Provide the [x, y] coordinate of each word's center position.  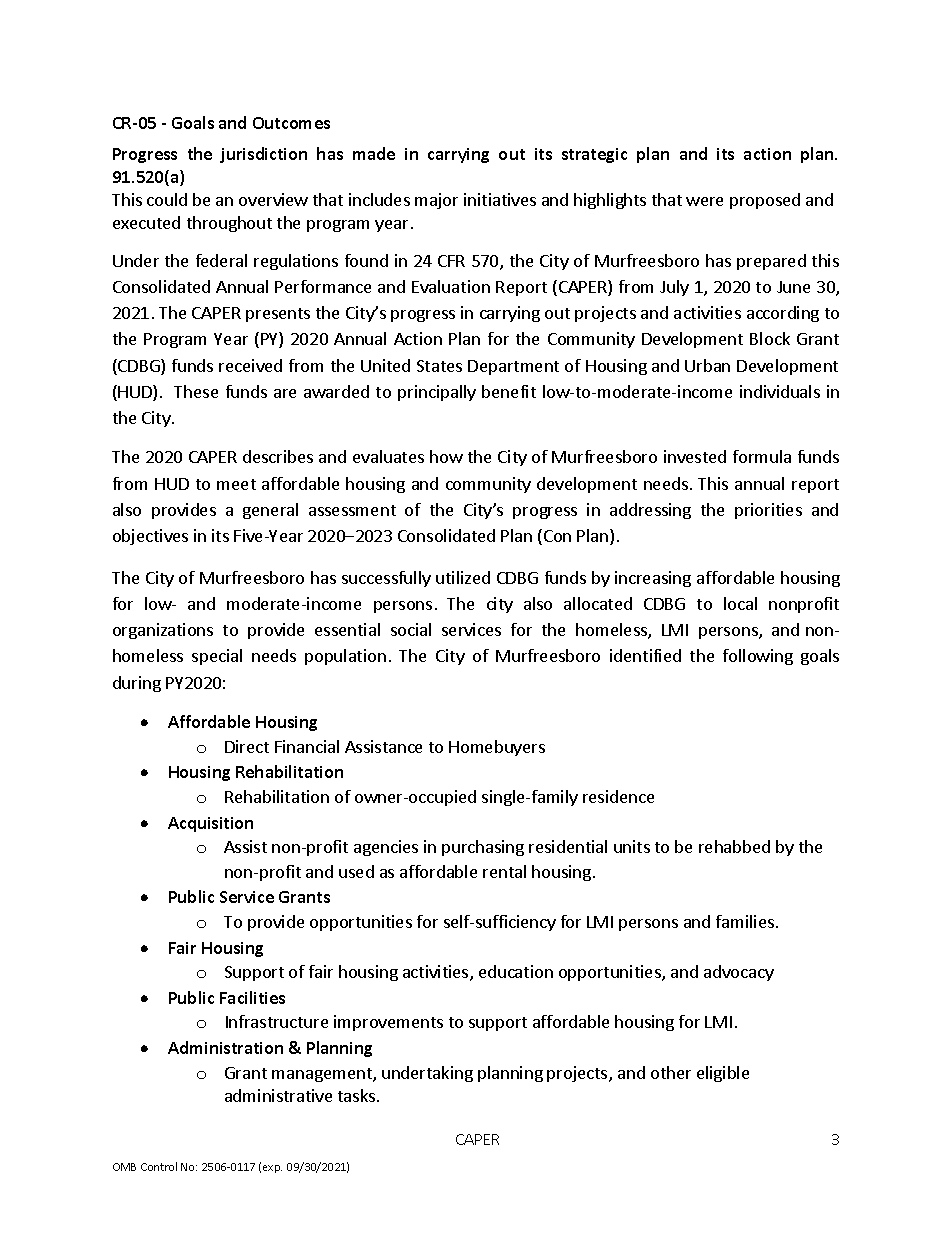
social [411, 629]
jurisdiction [263, 155]
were [704, 201]
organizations [163, 631]
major [436, 201]
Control [159, 1166]
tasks [358, 1095]
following [758, 657]
